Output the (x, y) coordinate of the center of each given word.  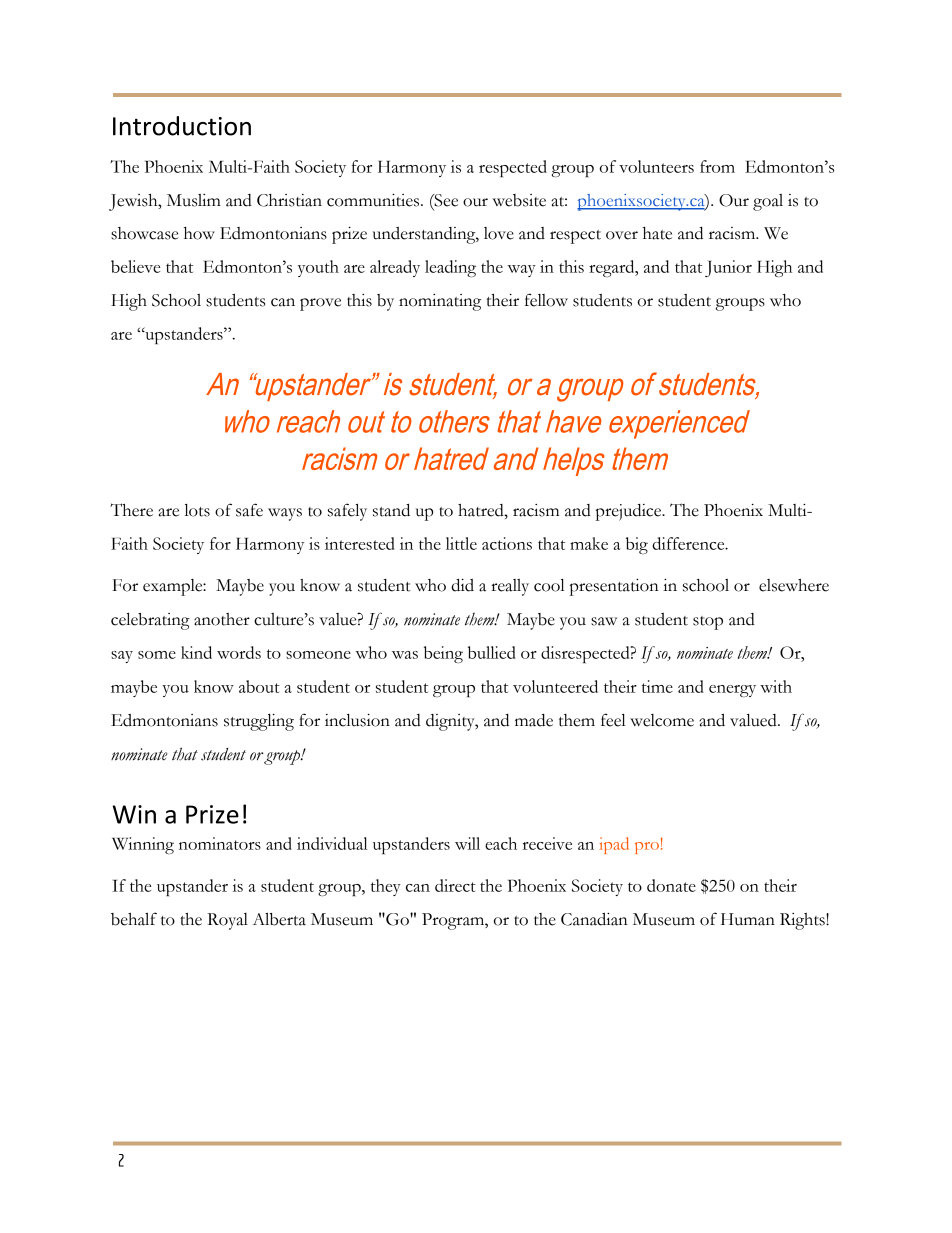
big (637, 545)
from (717, 166)
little (461, 543)
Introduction (182, 126)
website (519, 200)
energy (732, 691)
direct (455, 885)
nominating (440, 302)
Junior (728, 268)
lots (197, 510)
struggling (259, 722)
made (534, 720)
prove (320, 304)
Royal (227, 921)
